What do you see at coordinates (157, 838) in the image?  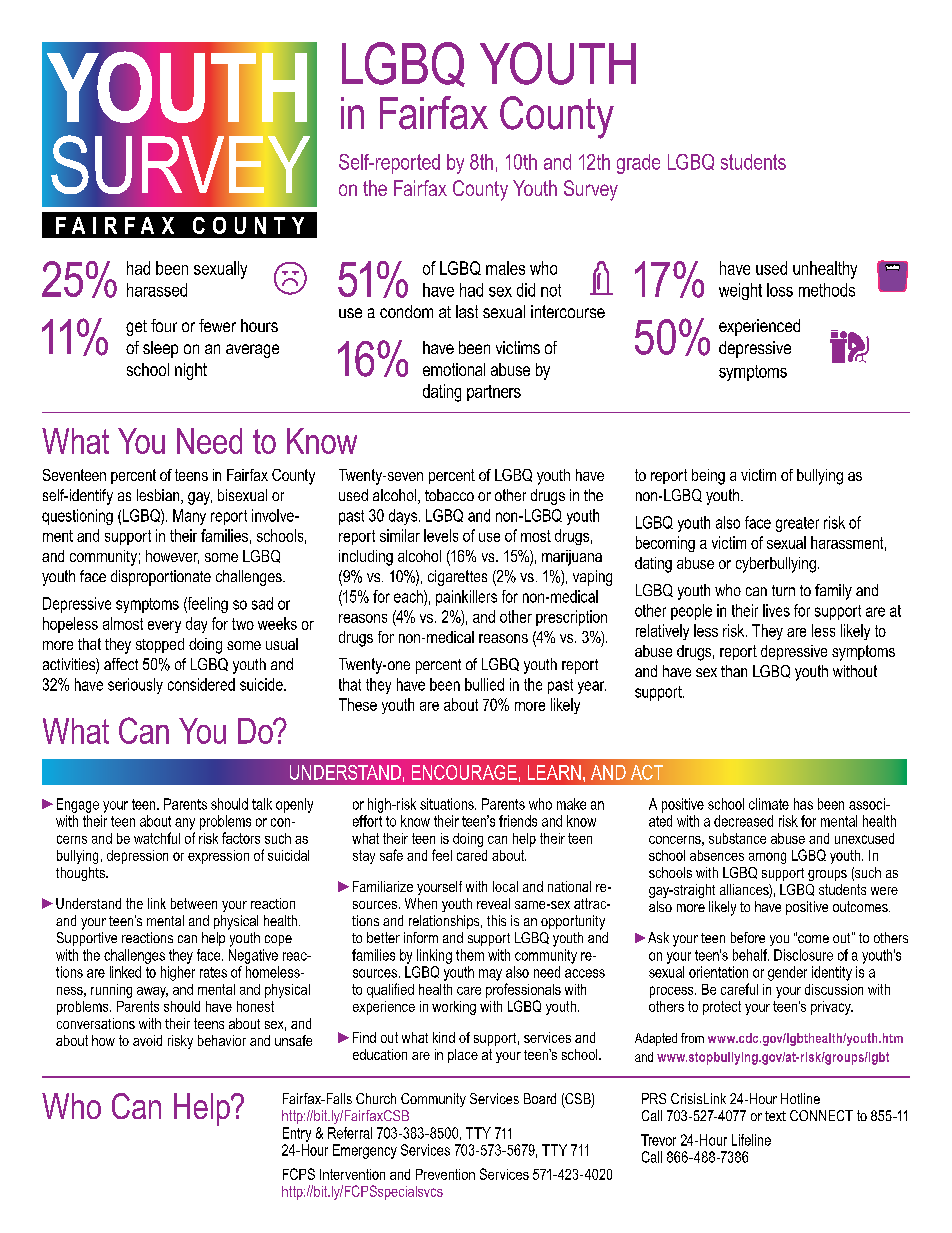 I see `watchful` at bounding box center [157, 838].
